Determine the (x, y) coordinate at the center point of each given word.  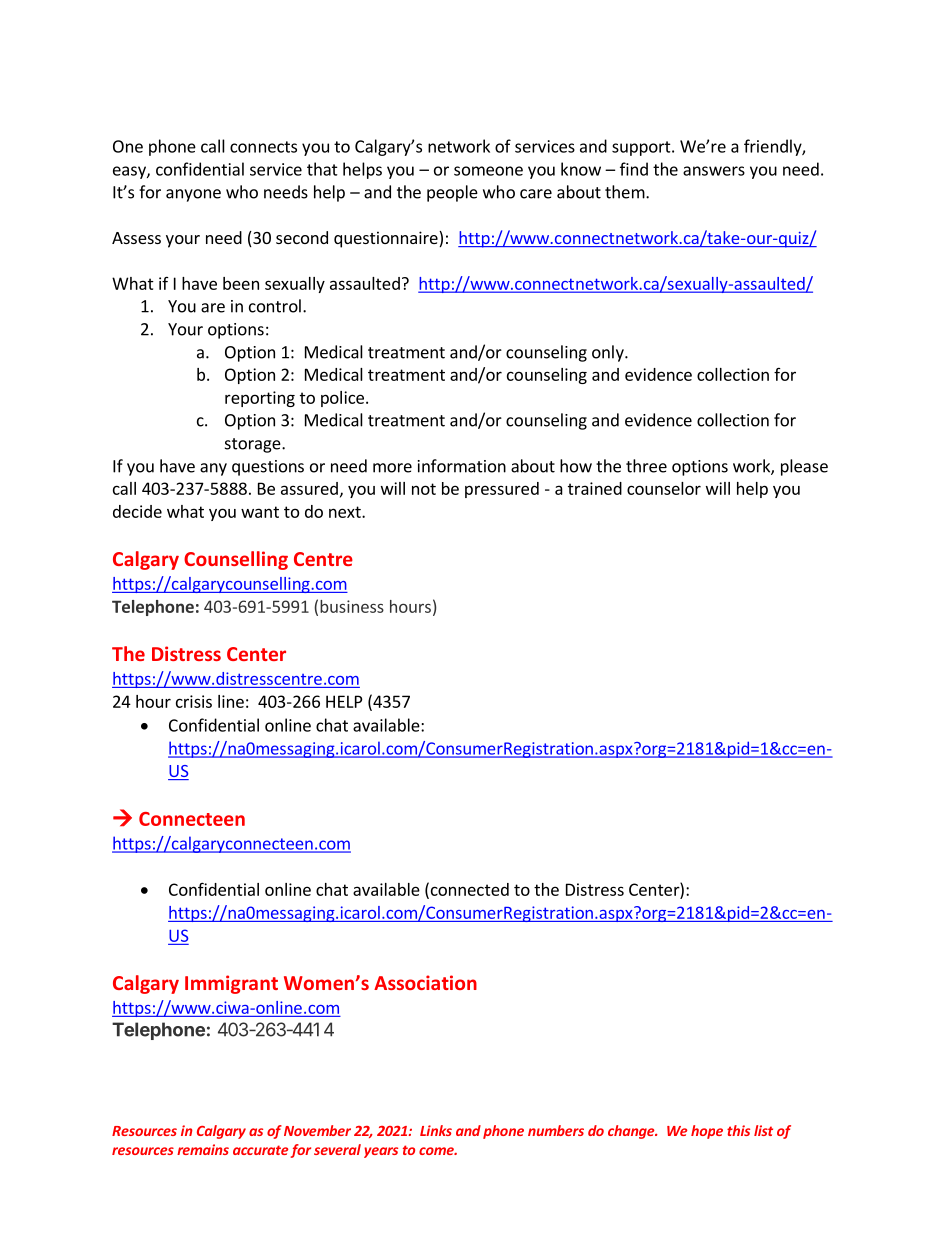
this (738, 1130)
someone (488, 171)
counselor (664, 488)
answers (714, 171)
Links (436, 1130)
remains (203, 1149)
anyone (193, 195)
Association (425, 982)
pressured (502, 490)
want (260, 512)
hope (707, 1132)
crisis (194, 701)
